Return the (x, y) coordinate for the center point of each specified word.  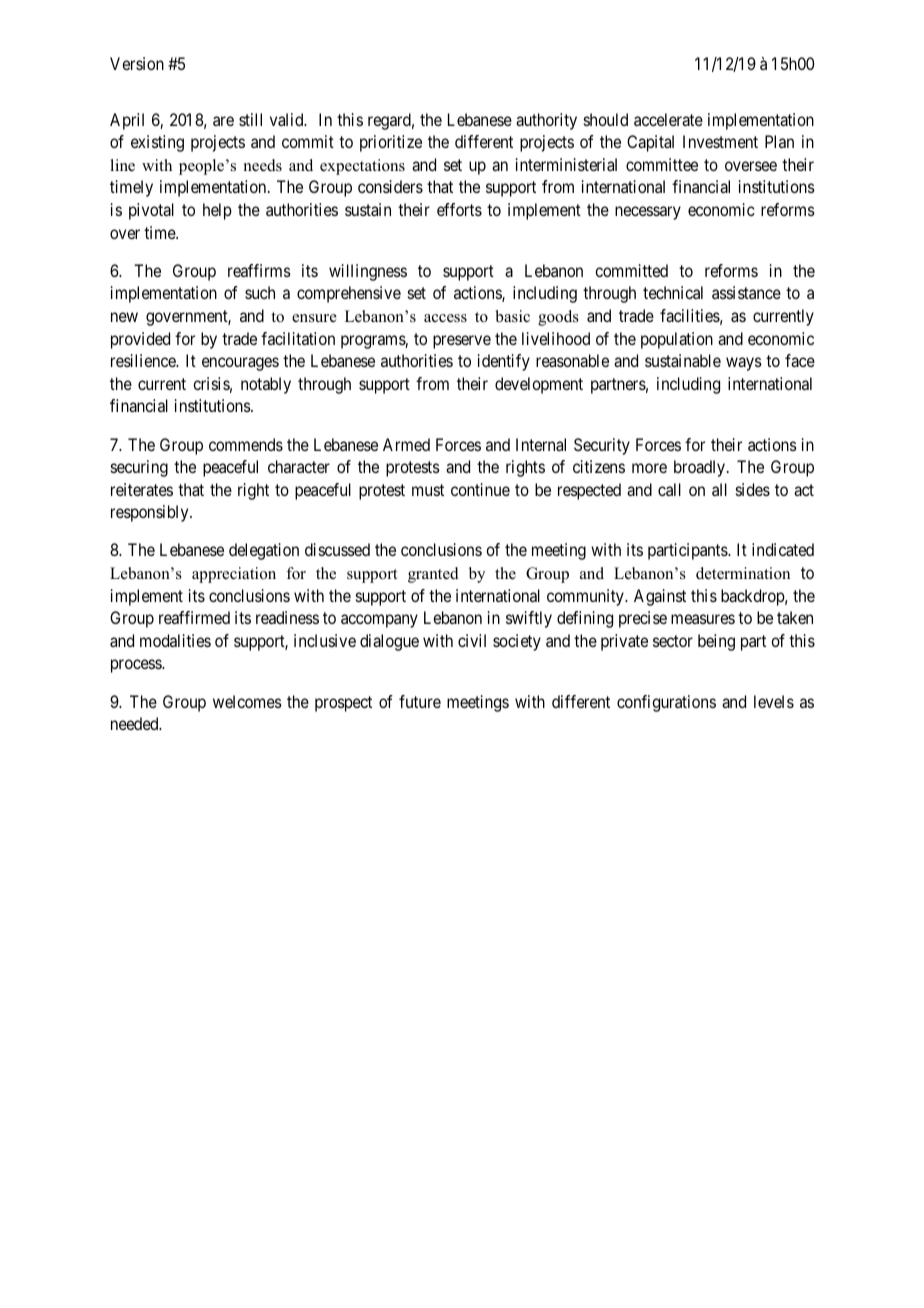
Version (137, 63)
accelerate (668, 119)
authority (546, 121)
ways (744, 364)
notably (266, 385)
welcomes (247, 701)
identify (504, 362)
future (420, 701)
